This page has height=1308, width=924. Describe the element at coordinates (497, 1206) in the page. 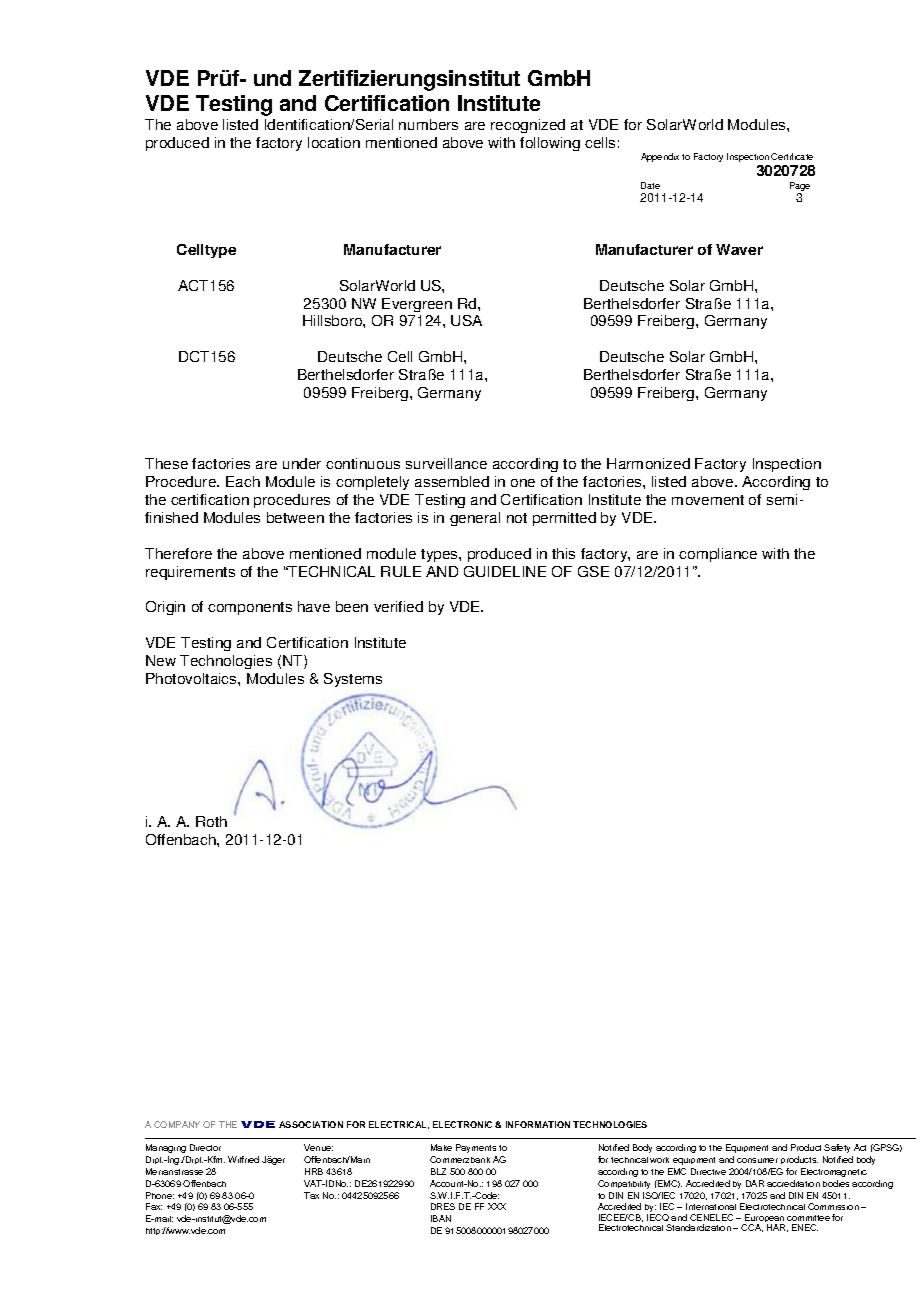

I see `XXX` at that location.
